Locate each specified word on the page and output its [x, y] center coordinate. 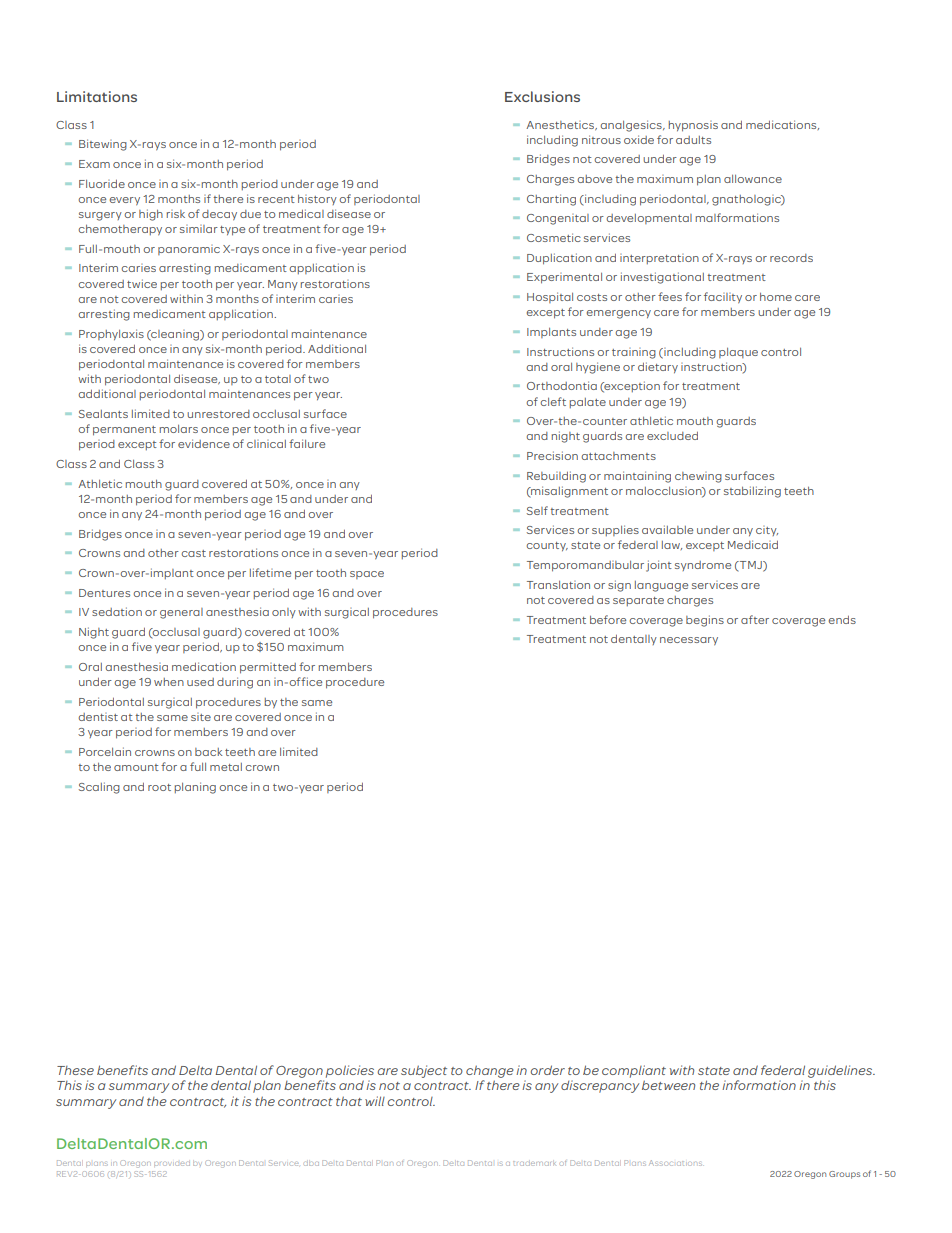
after [755, 619]
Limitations [97, 96]
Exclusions [542, 96]
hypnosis [693, 126]
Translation [558, 585]
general [181, 613]
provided [172, 1164]
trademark [534, 1163]
